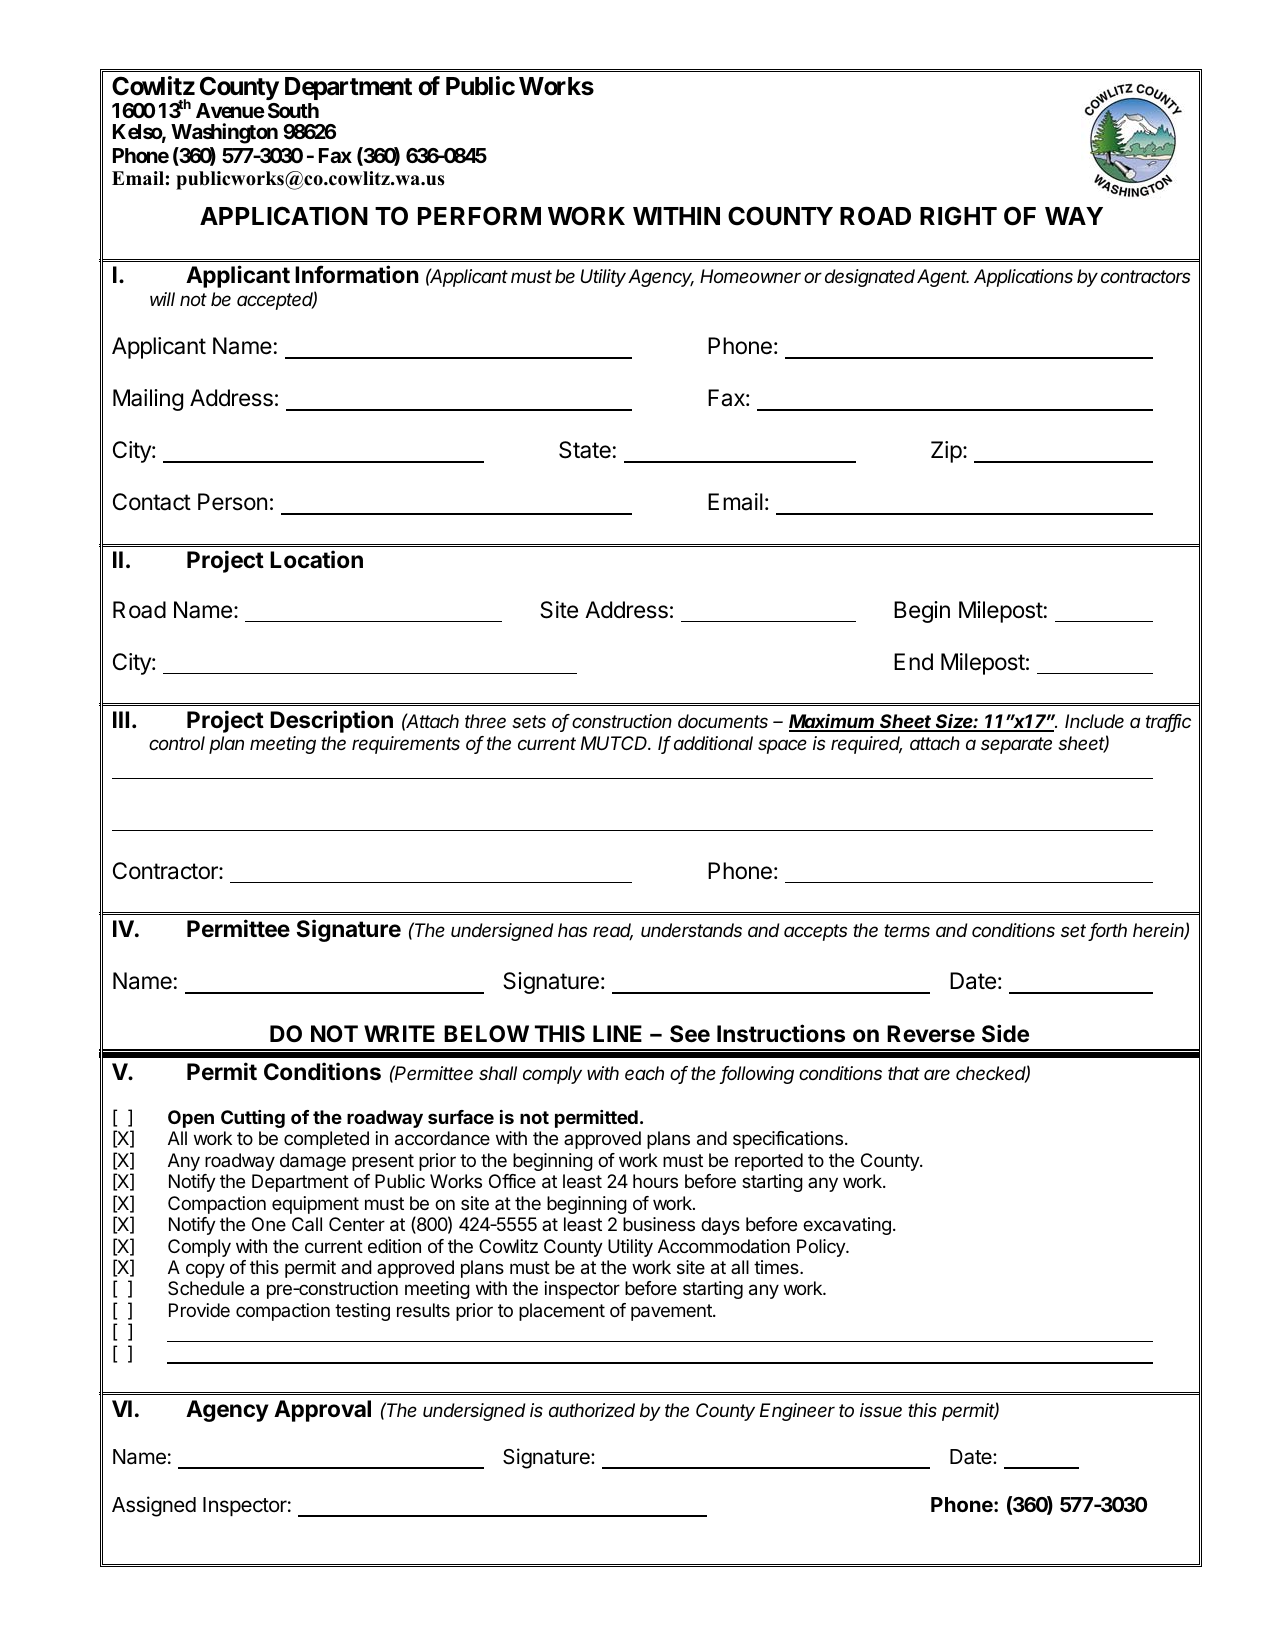  Describe the element at coordinates (177, 743) in the screenshot. I see `control` at that location.
